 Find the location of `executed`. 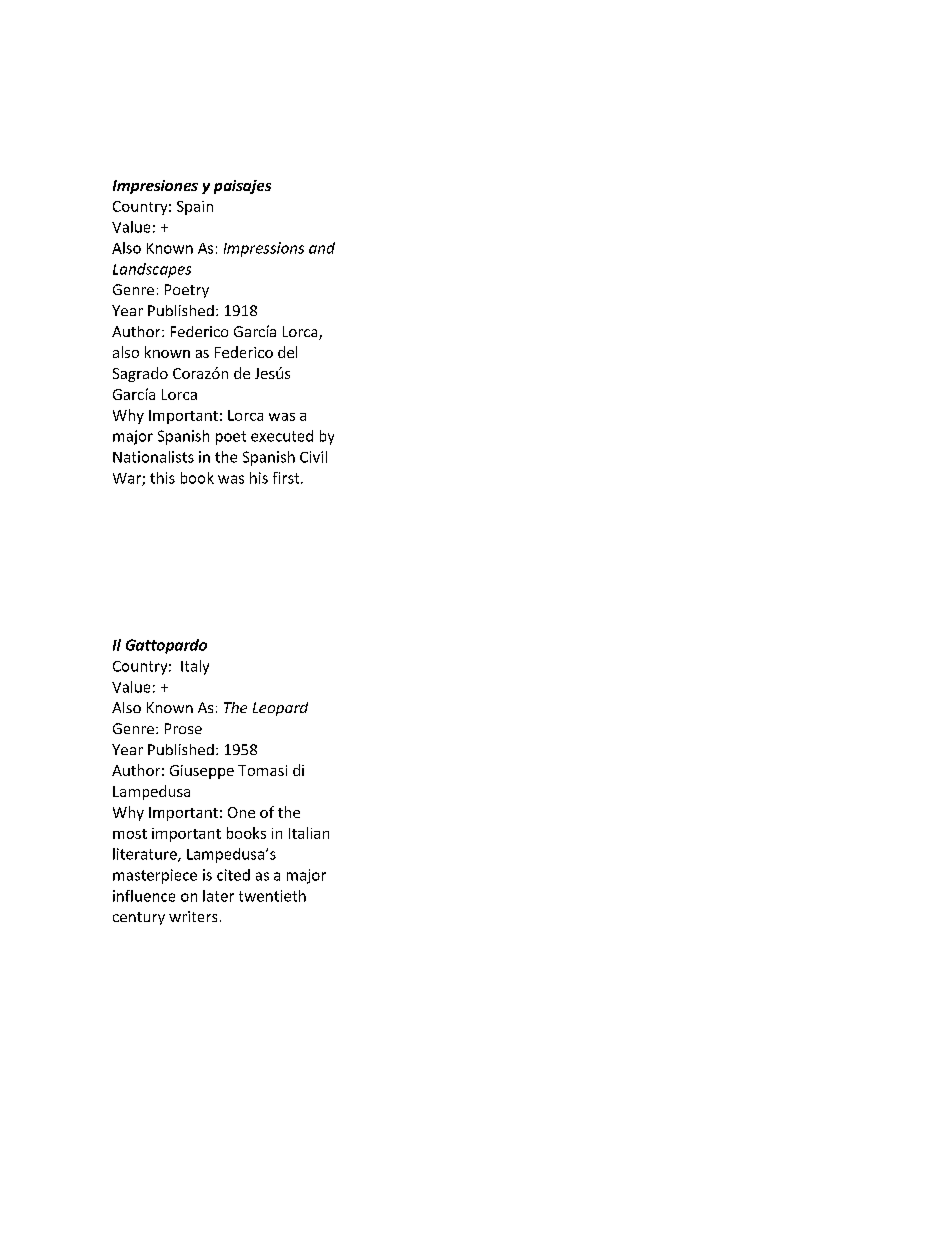

executed is located at coordinates (282, 436).
